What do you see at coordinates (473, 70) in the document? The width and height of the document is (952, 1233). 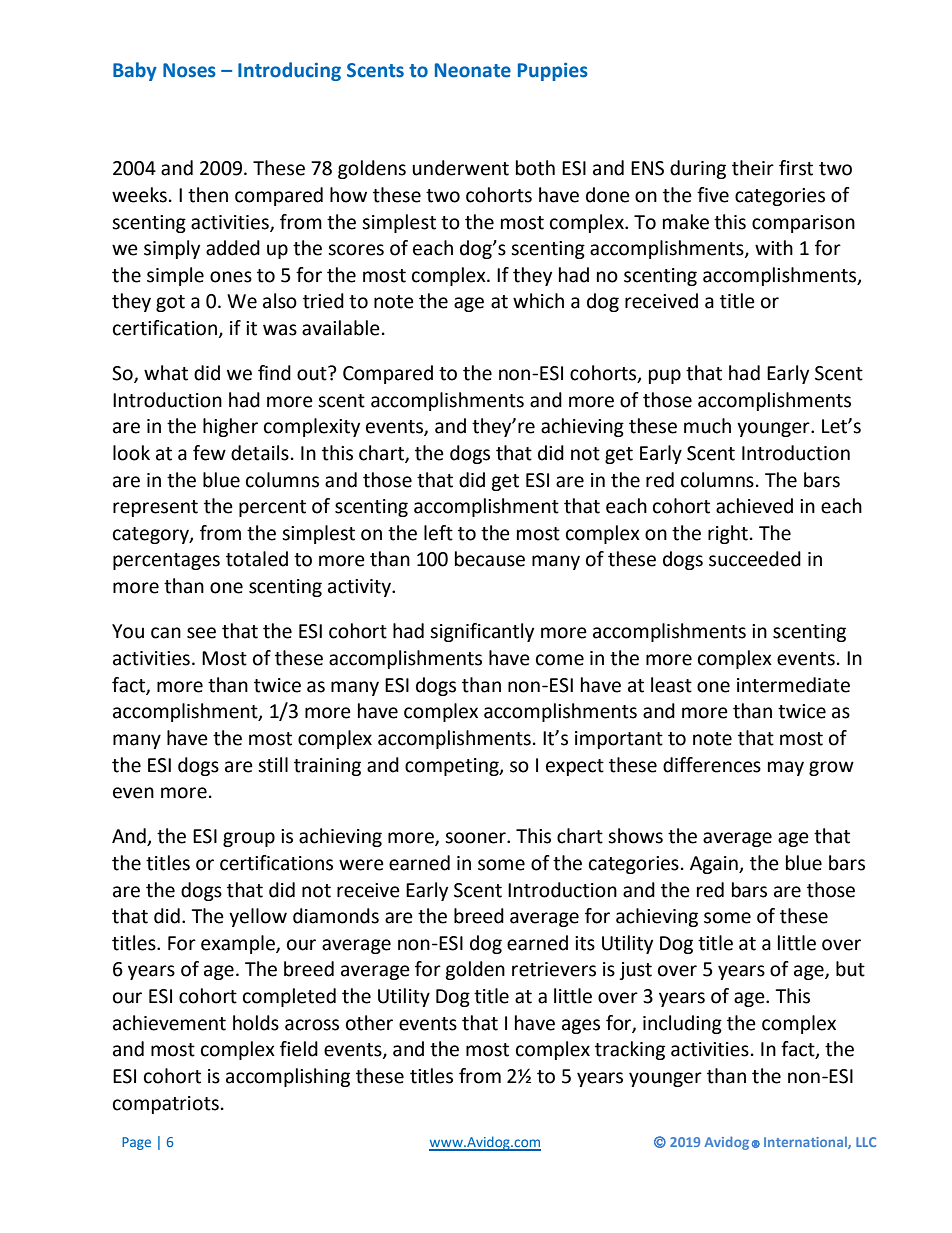 I see `Neonate` at bounding box center [473, 70].
